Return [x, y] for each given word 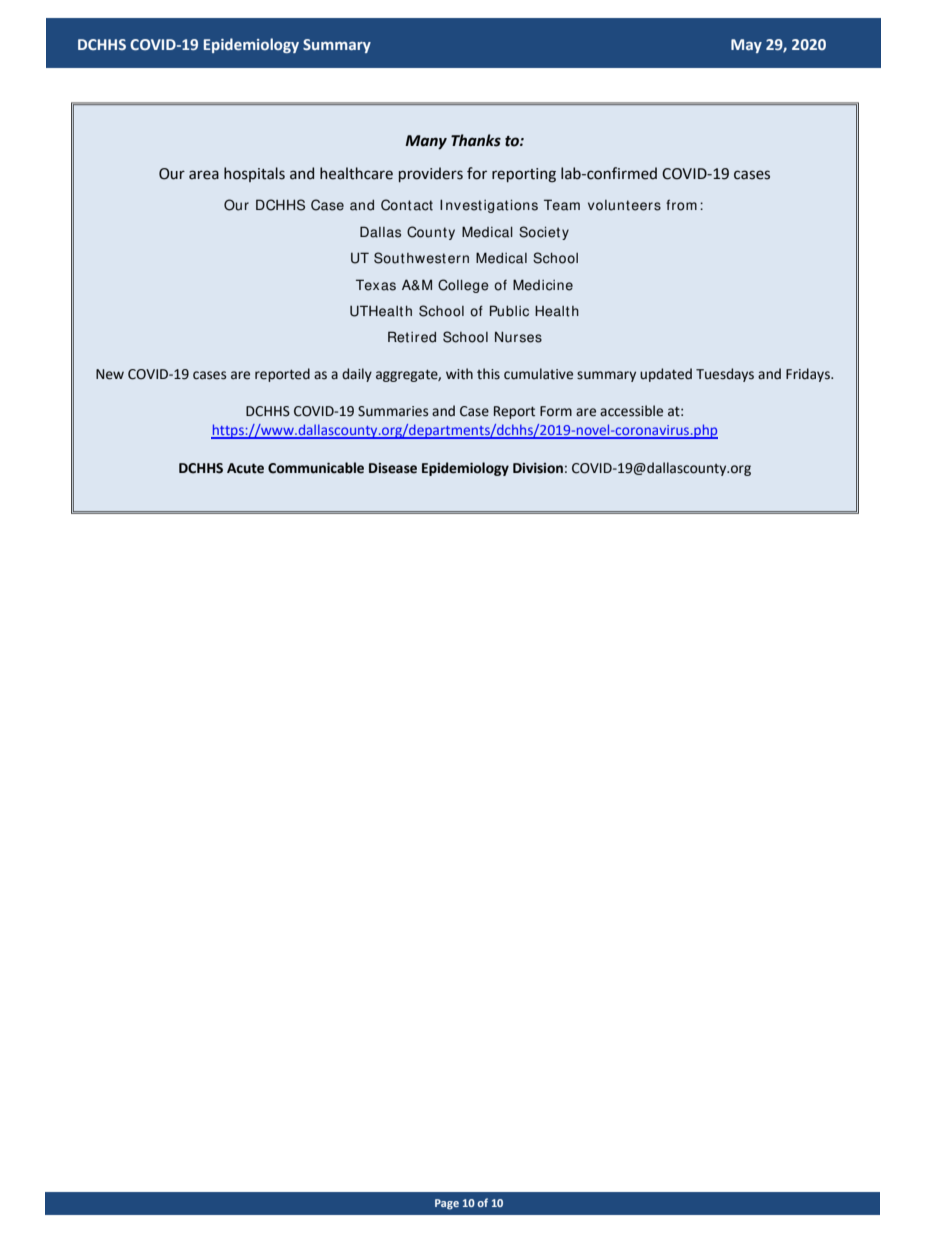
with [459, 374]
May [746, 46]
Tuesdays [725, 375]
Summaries [393, 411]
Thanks [476, 140]
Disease [393, 468]
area [204, 175]
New [110, 374]
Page [447, 1204]
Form [556, 411]
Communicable [316, 468]
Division [538, 468]
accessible [631, 411]
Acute [245, 468]
